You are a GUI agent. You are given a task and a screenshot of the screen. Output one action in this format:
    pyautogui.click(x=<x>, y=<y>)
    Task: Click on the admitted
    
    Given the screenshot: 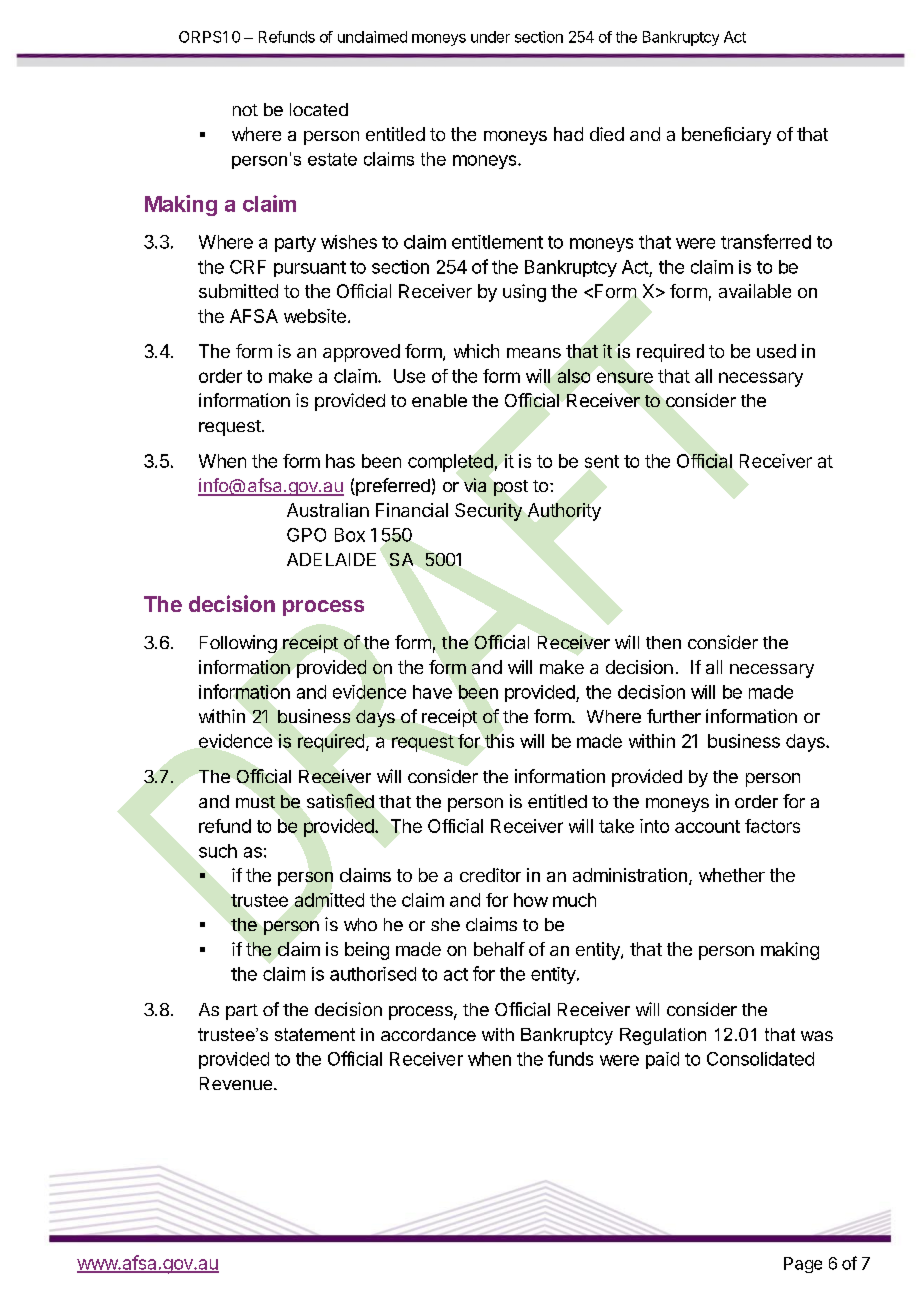 What is the action you would take?
    pyautogui.click(x=329, y=900)
